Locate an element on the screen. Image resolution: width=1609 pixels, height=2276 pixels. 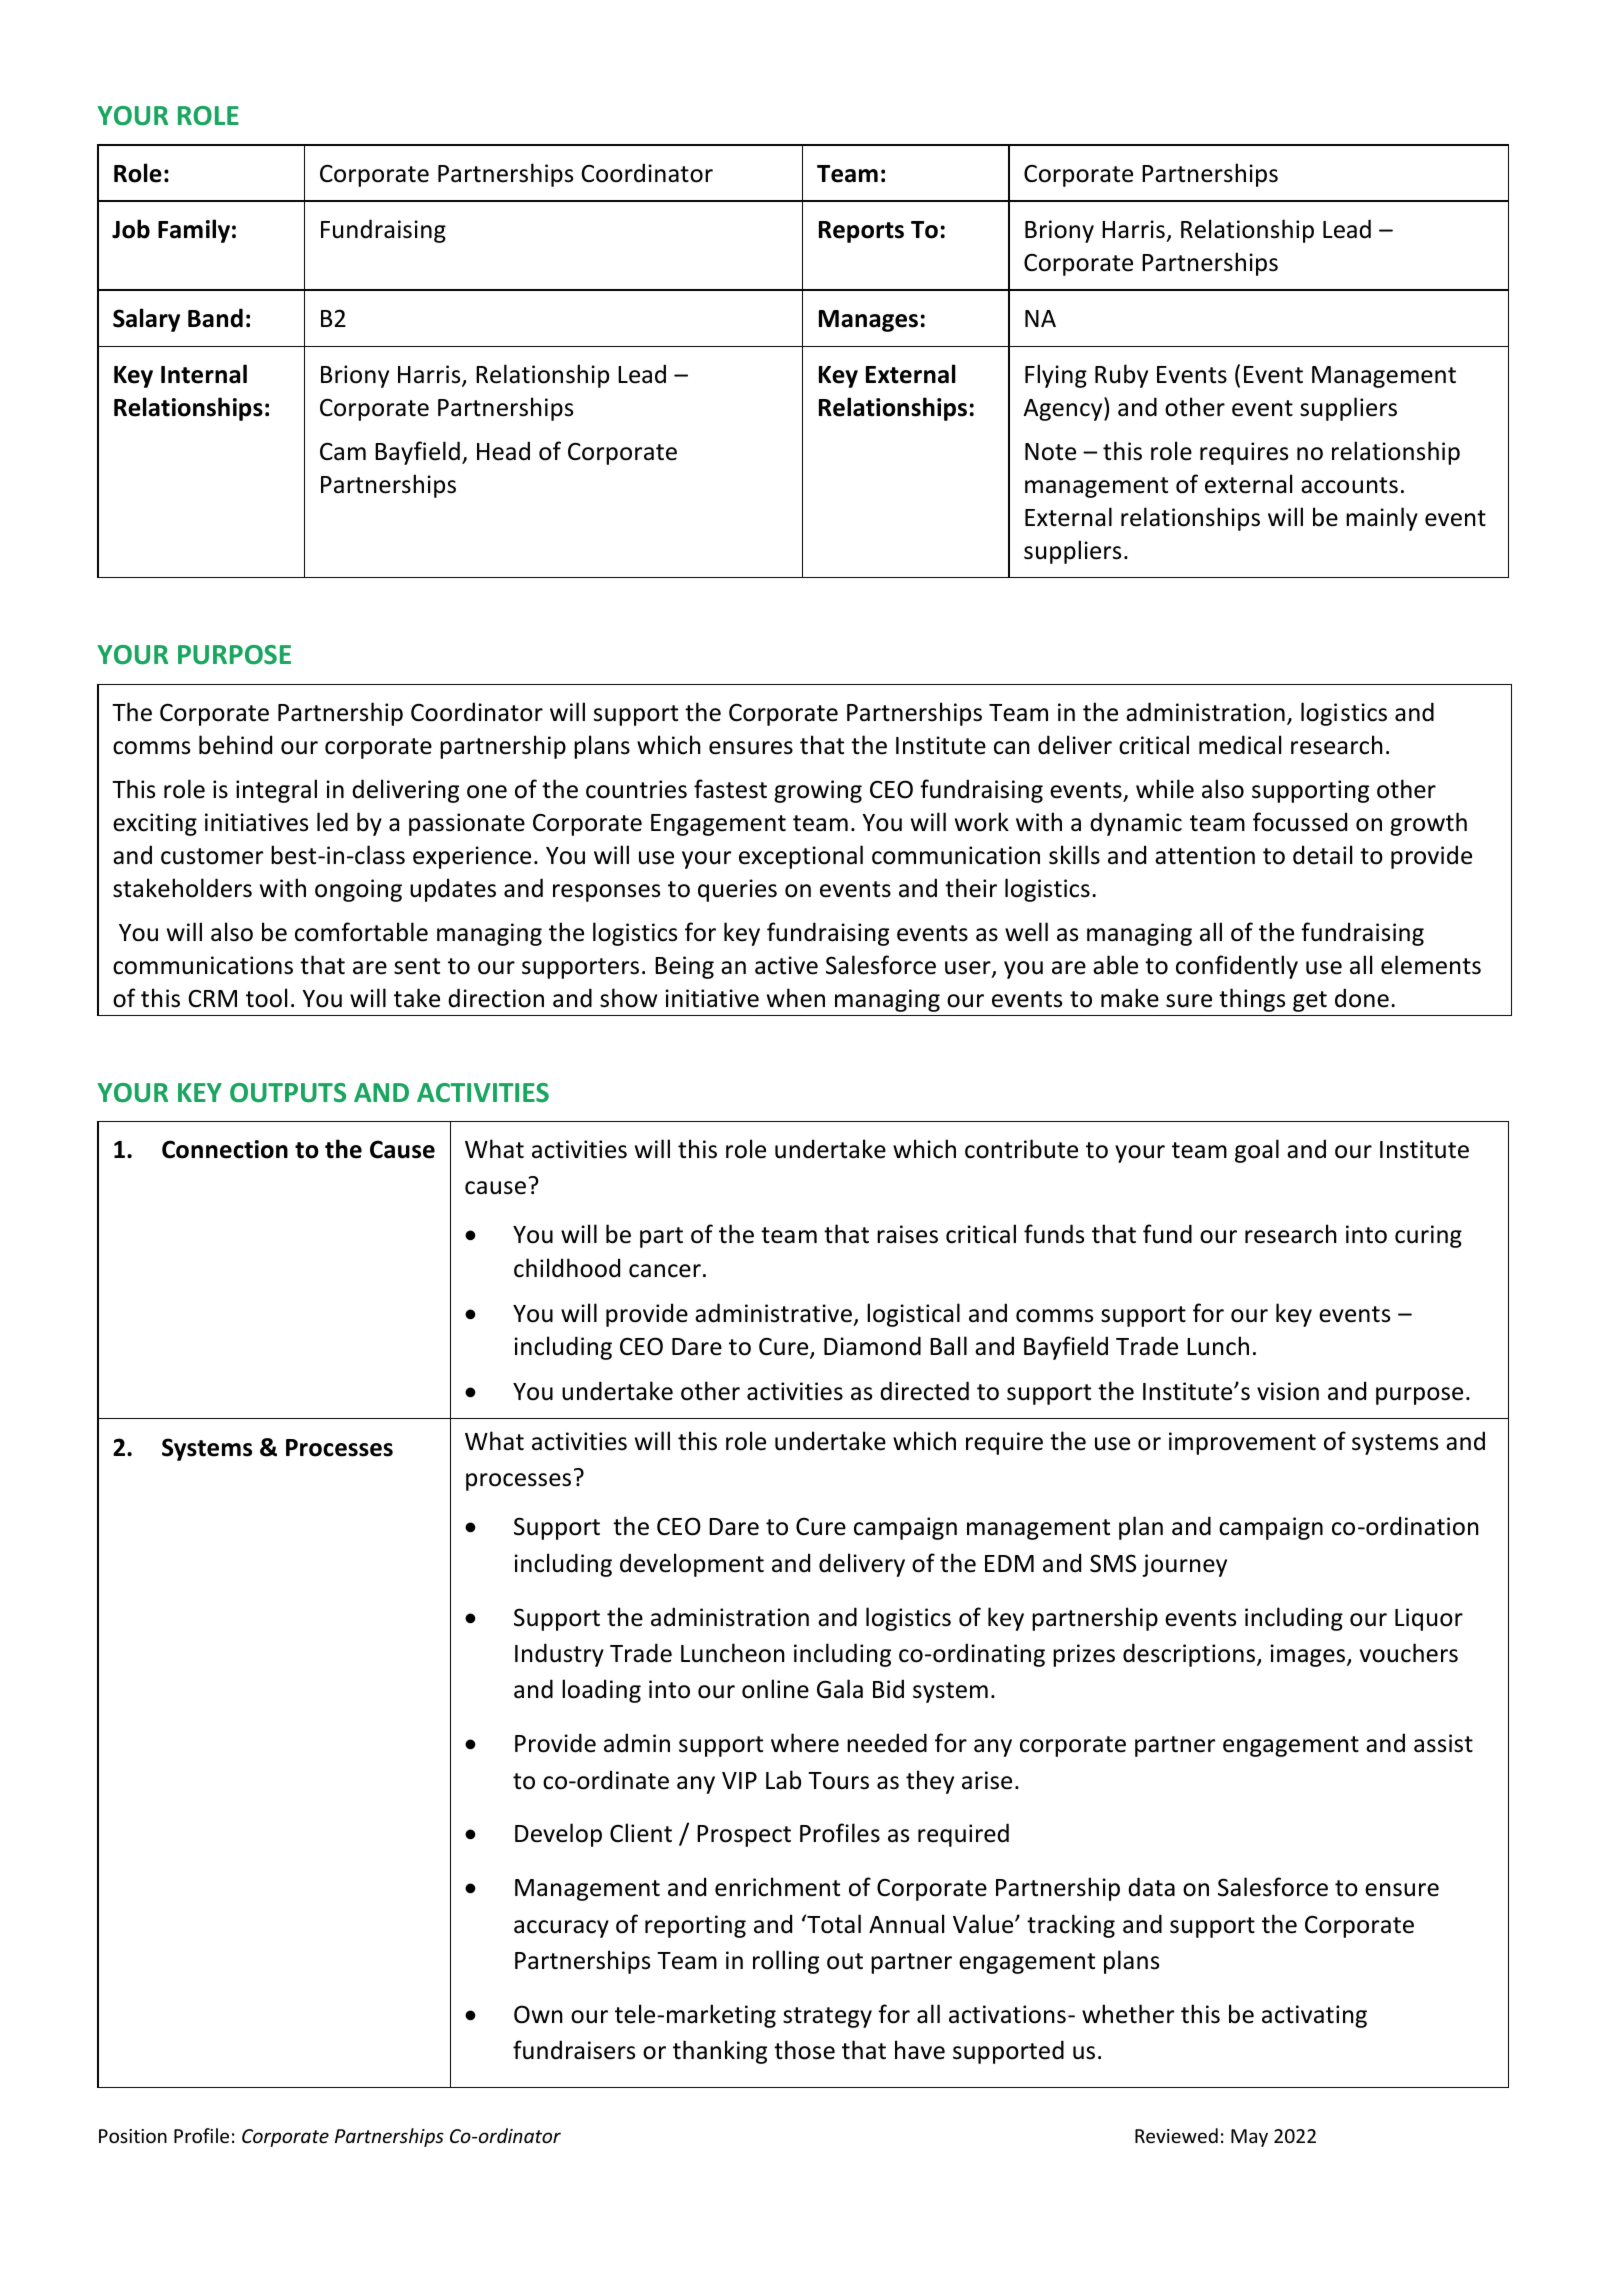
Position is located at coordinates (133, 2136).
